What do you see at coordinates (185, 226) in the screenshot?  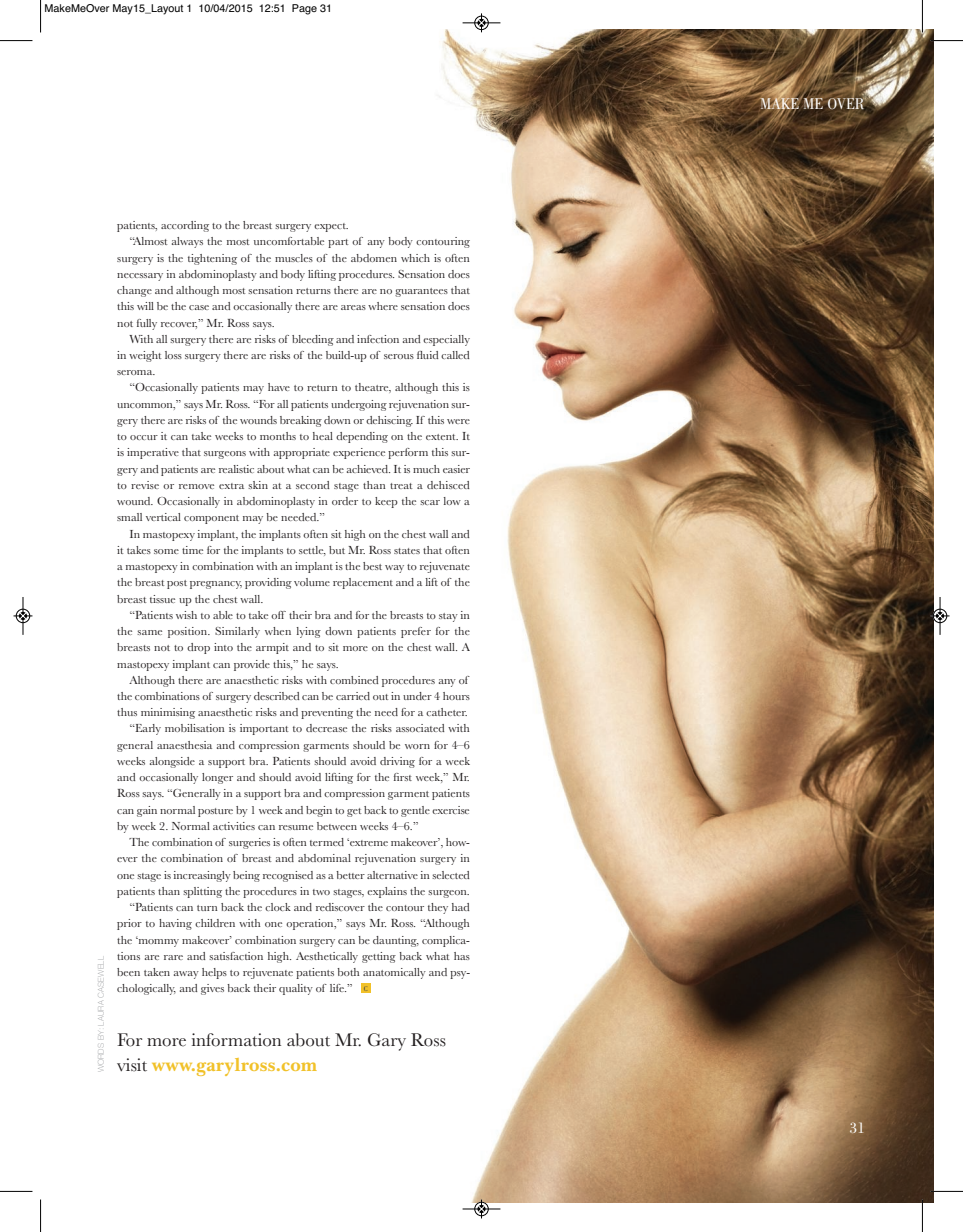 I see `according` at bounding box center [185, 226].
